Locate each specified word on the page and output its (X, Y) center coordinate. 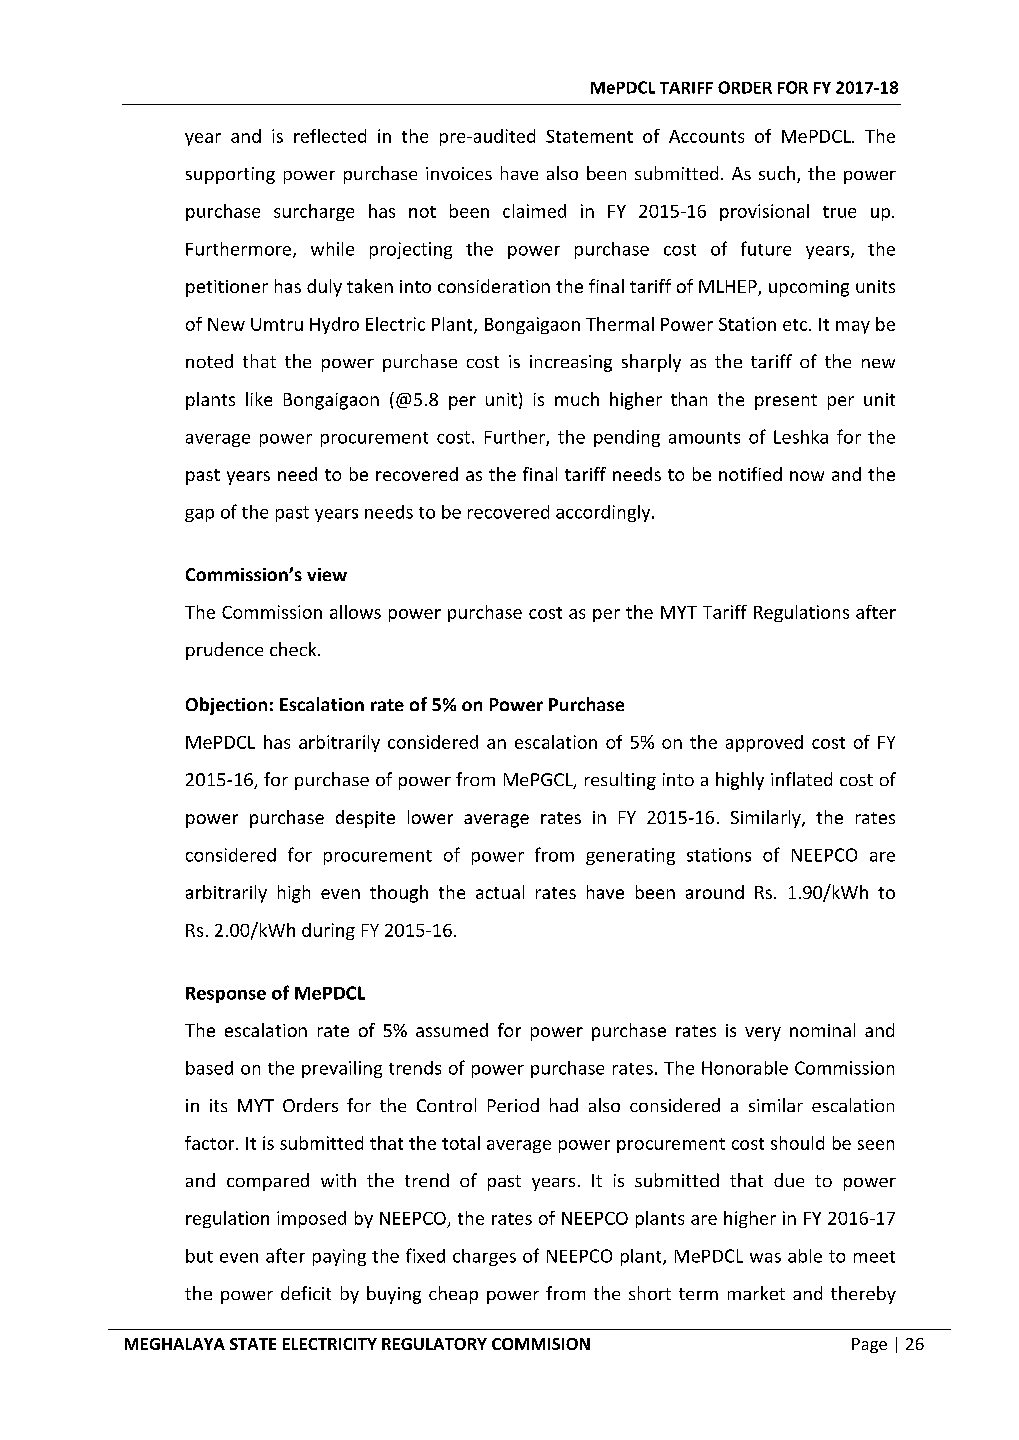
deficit (306, 1293)
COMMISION (541, 1344)
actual (500, 892)
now (807, 476)
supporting (230, 175)
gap (199, 515)
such (777, 173)
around (715, 892)
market (756, 1293)
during (328, 931)
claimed (534, 211)
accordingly (604, 513)
